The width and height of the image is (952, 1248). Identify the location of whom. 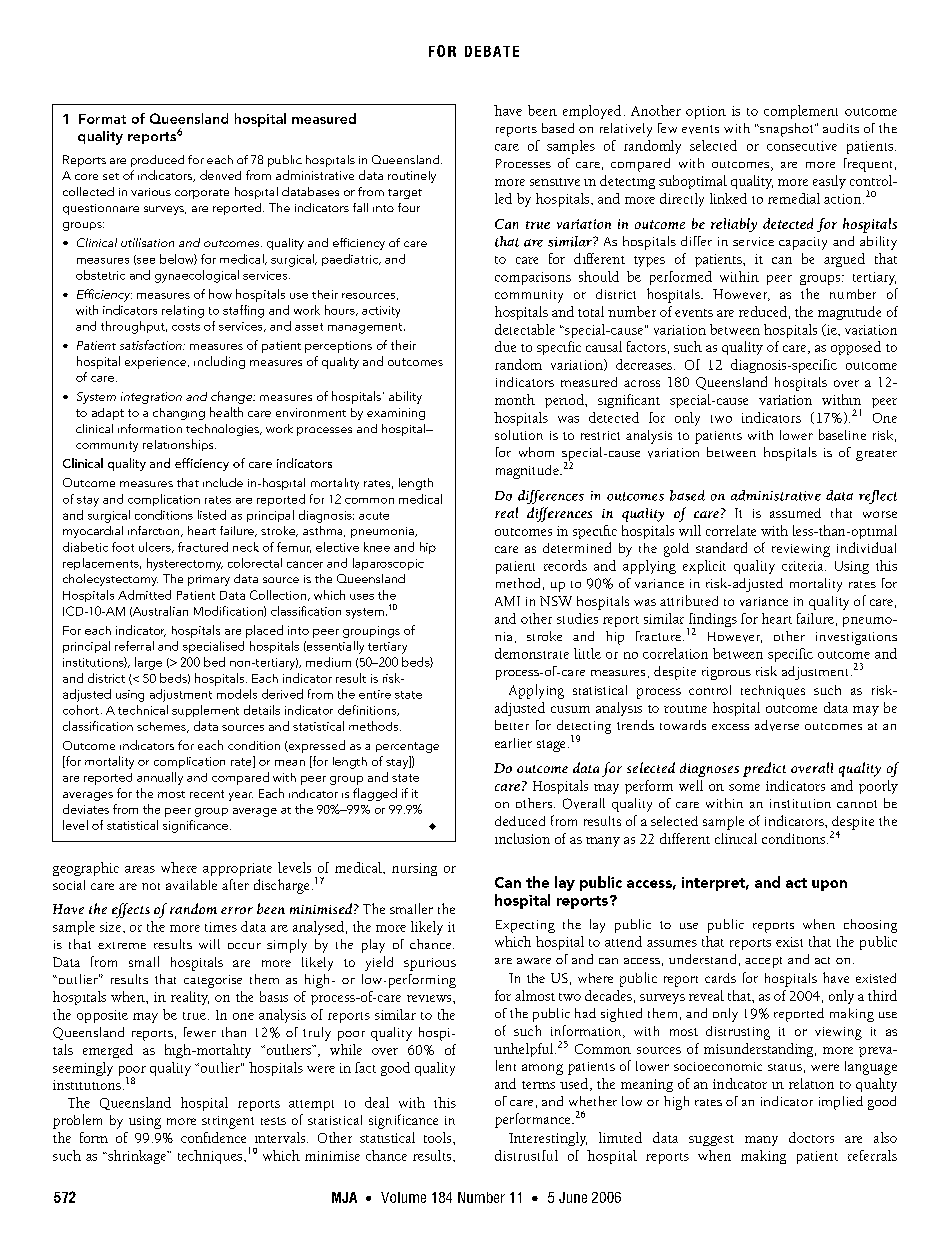
(536, 452).
